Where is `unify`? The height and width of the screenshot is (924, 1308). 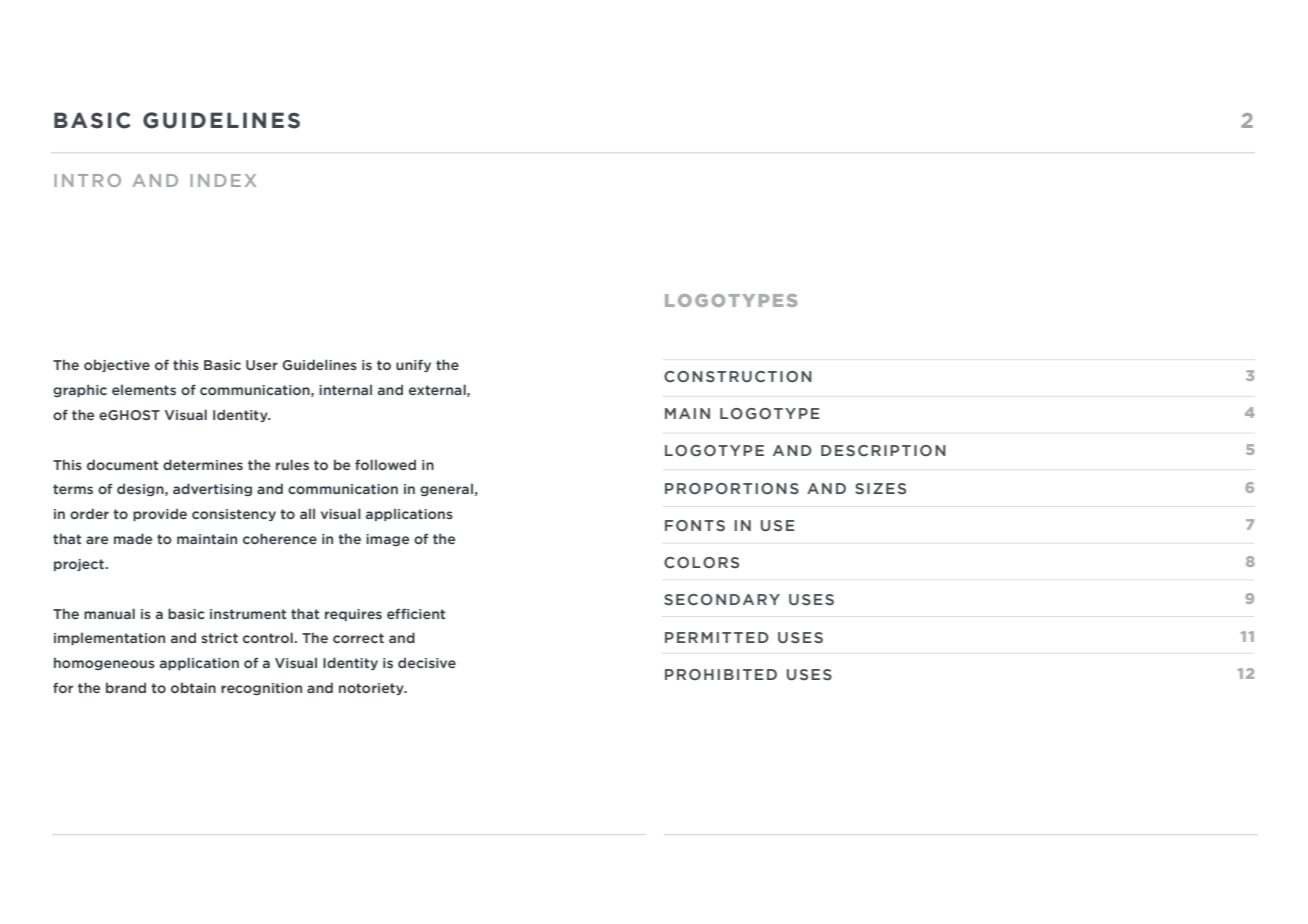 unify is located at coordinates (413, 365).
